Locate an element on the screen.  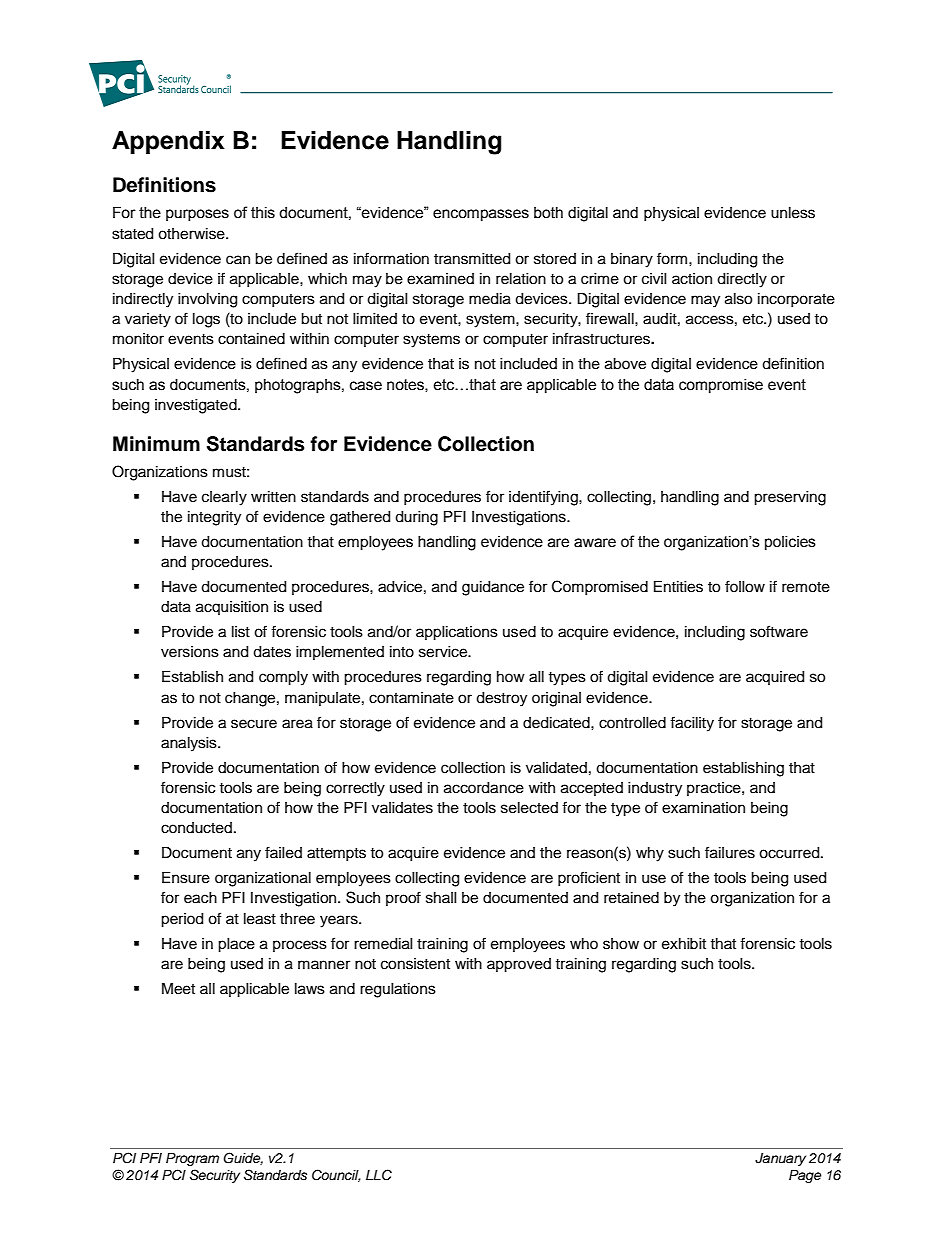
LLC is located at coordinates (379, 1175).
